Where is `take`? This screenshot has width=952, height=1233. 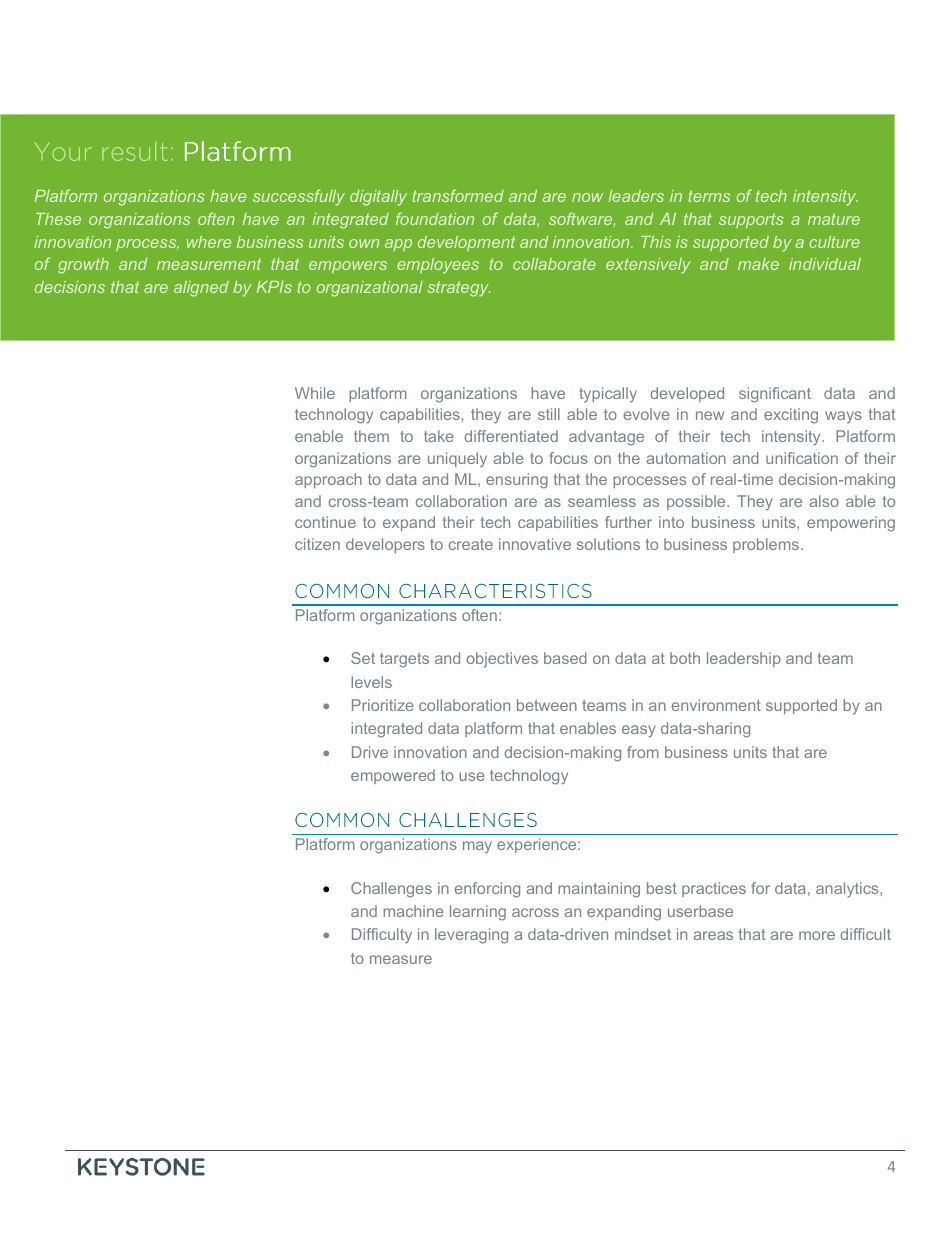
take is located at coordinates (439, 436).
